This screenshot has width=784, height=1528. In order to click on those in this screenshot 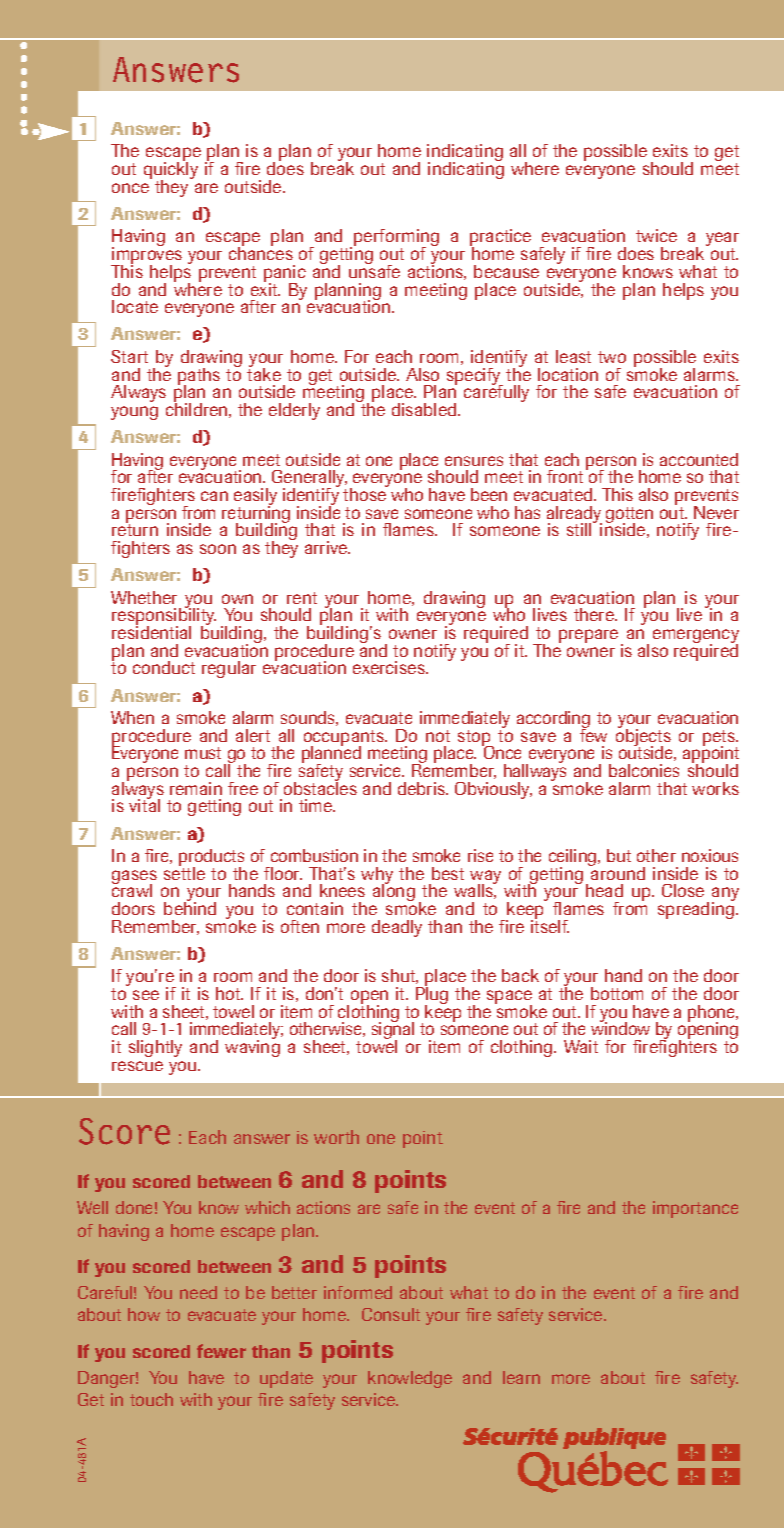, I will do `click(365, 493)`.
